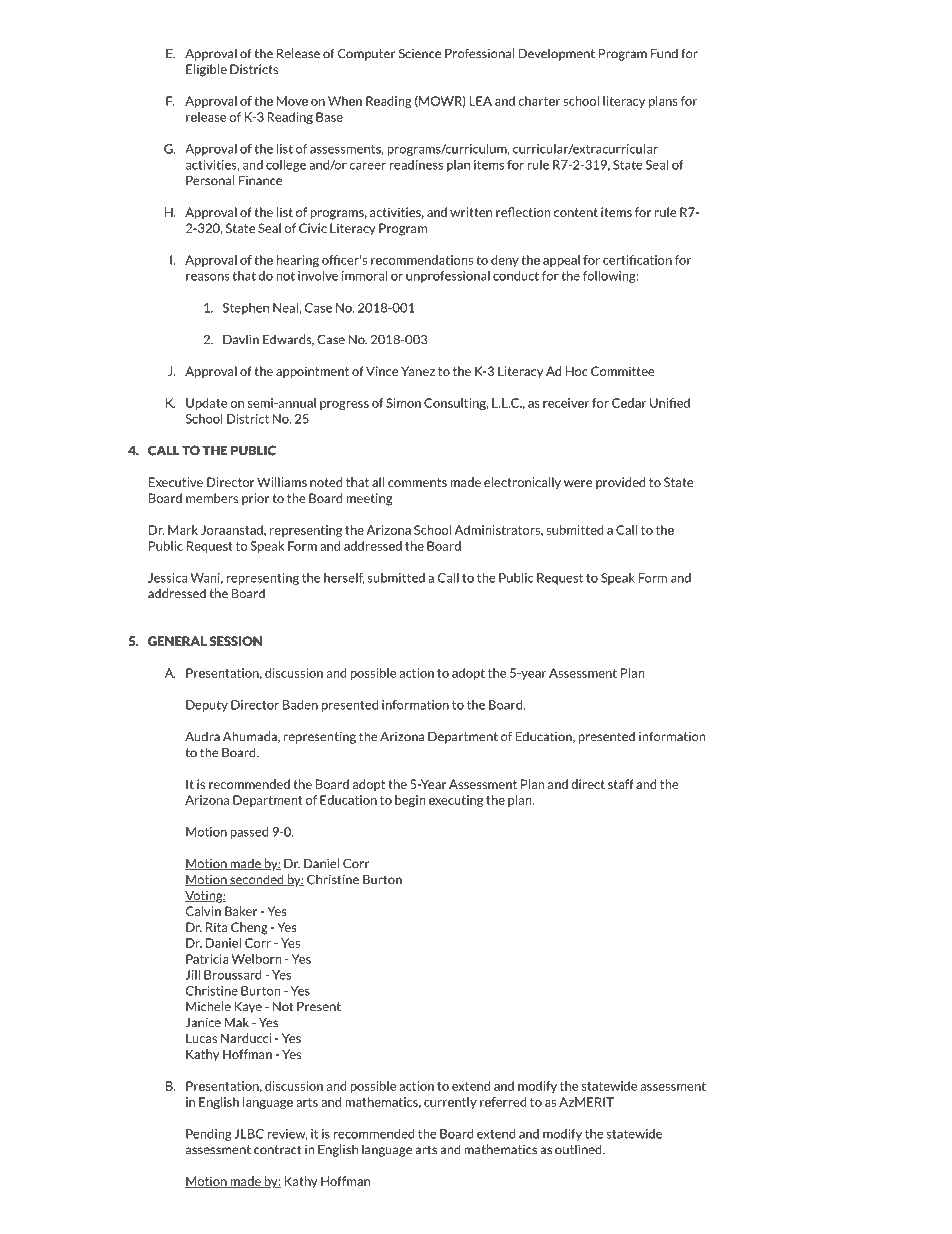  What do you see at coordinates (236, 641) in the document?
I see `SESSION` at bounding box center [236, 641].
